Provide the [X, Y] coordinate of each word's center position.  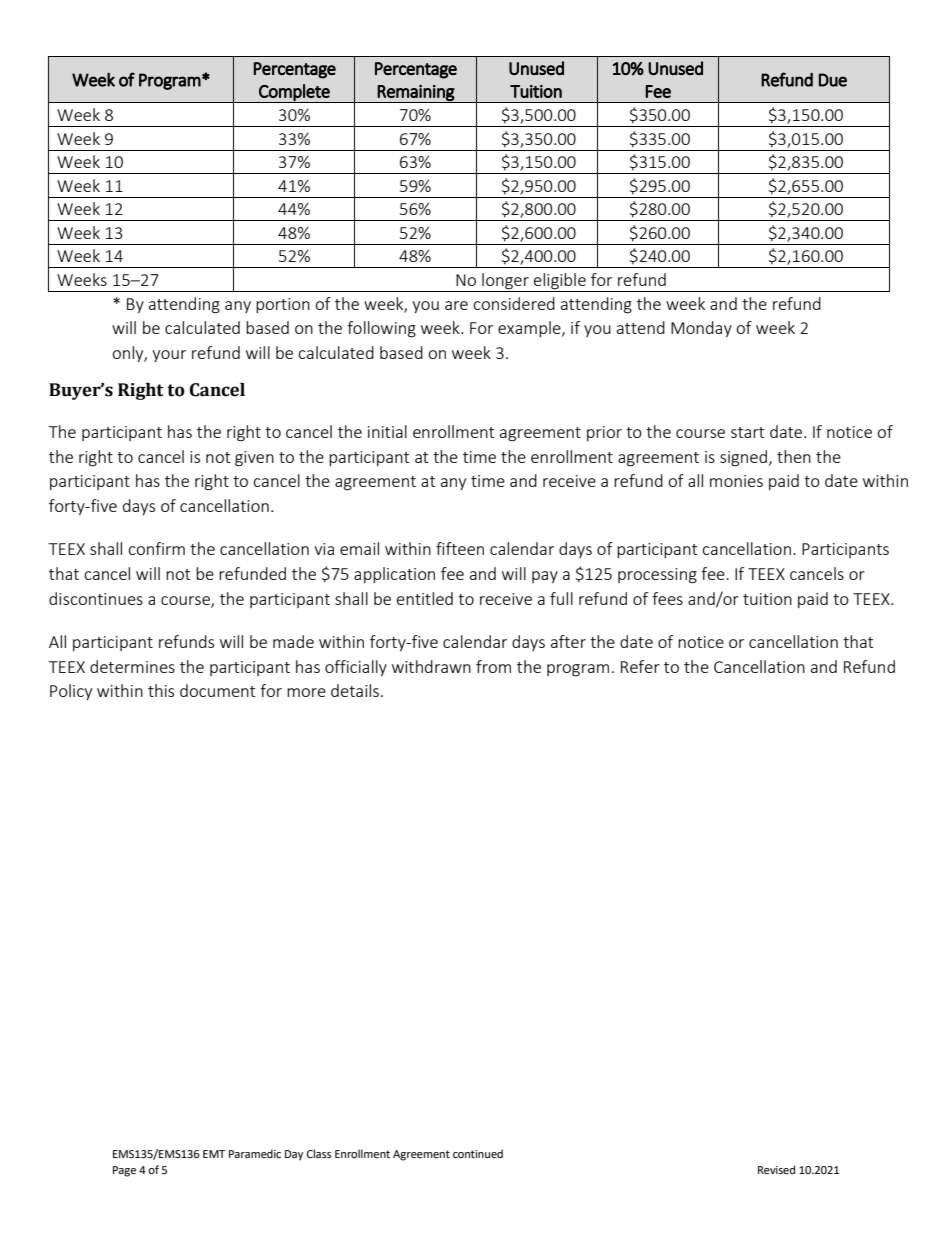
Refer [640, 666]
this [161, 690]
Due [833, 80]
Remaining [416, 94]
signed [743, 458]
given [254, 459]
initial [387, 431]
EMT [214, 1154]
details [355, 690]
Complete [294, 93]
